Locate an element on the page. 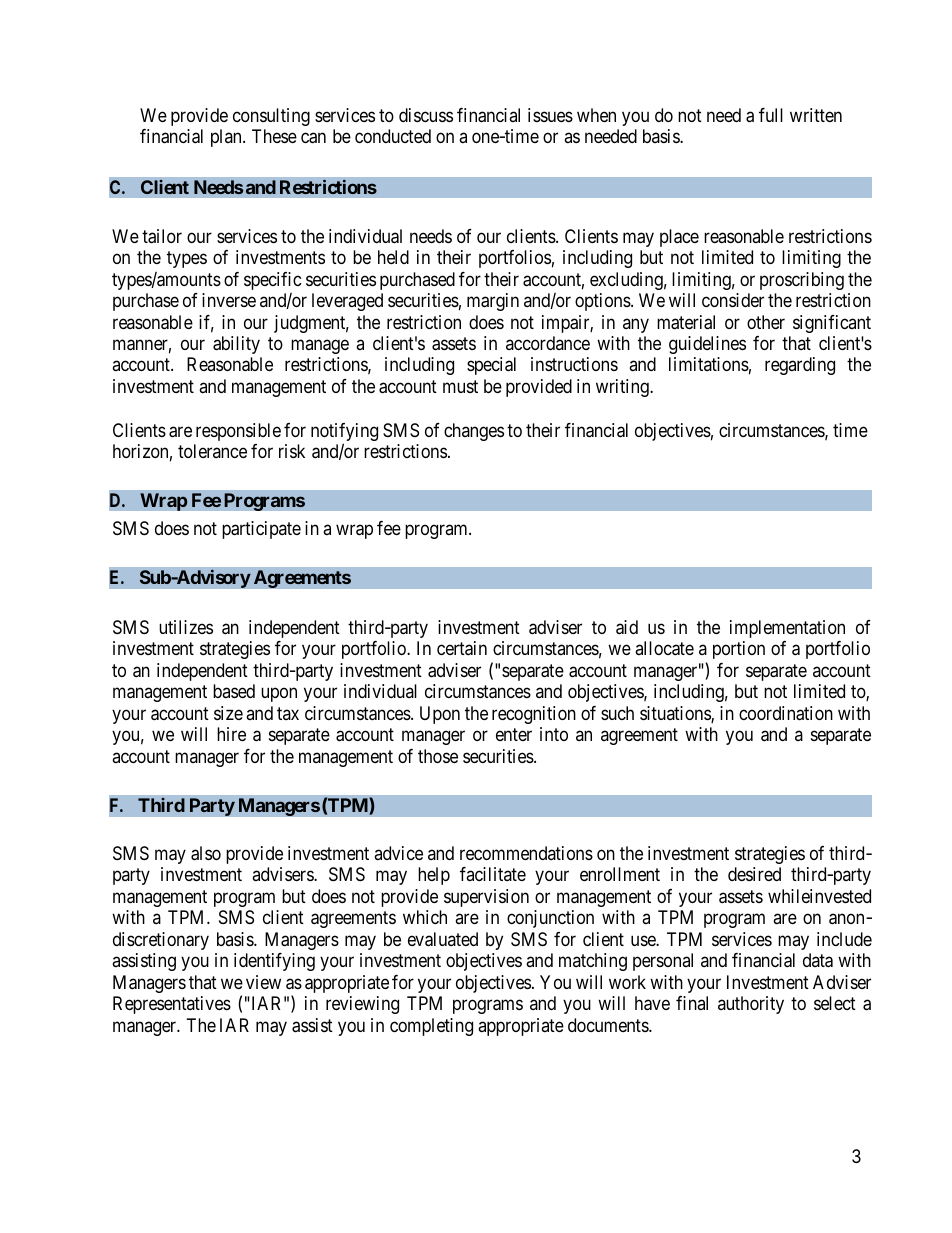  authority is located at coordinates (751, 1005).
